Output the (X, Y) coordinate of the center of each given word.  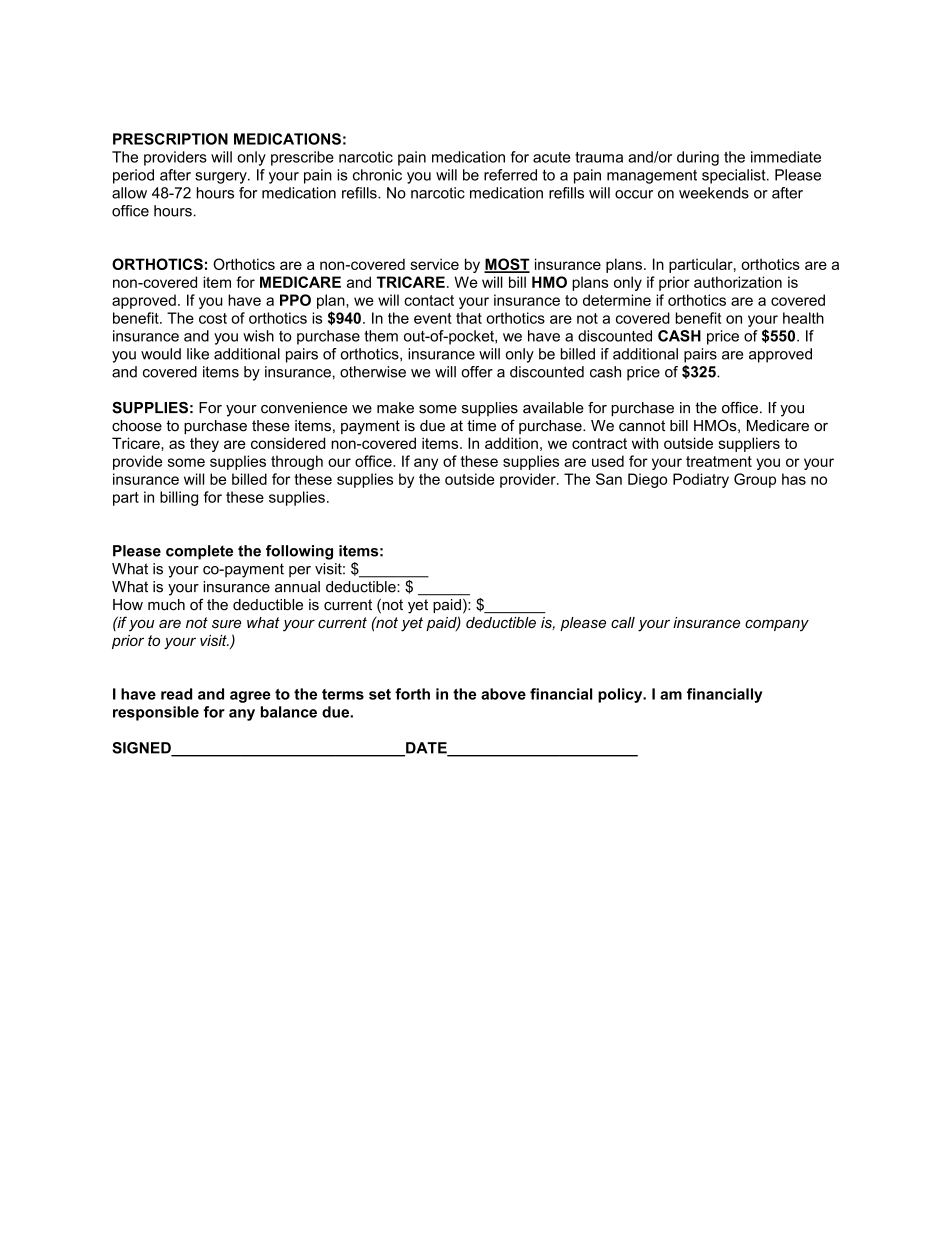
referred (510, 175)
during (698, 158)
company (777, 625)
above (503, 694)
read (176, 694)
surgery (222, 178)
